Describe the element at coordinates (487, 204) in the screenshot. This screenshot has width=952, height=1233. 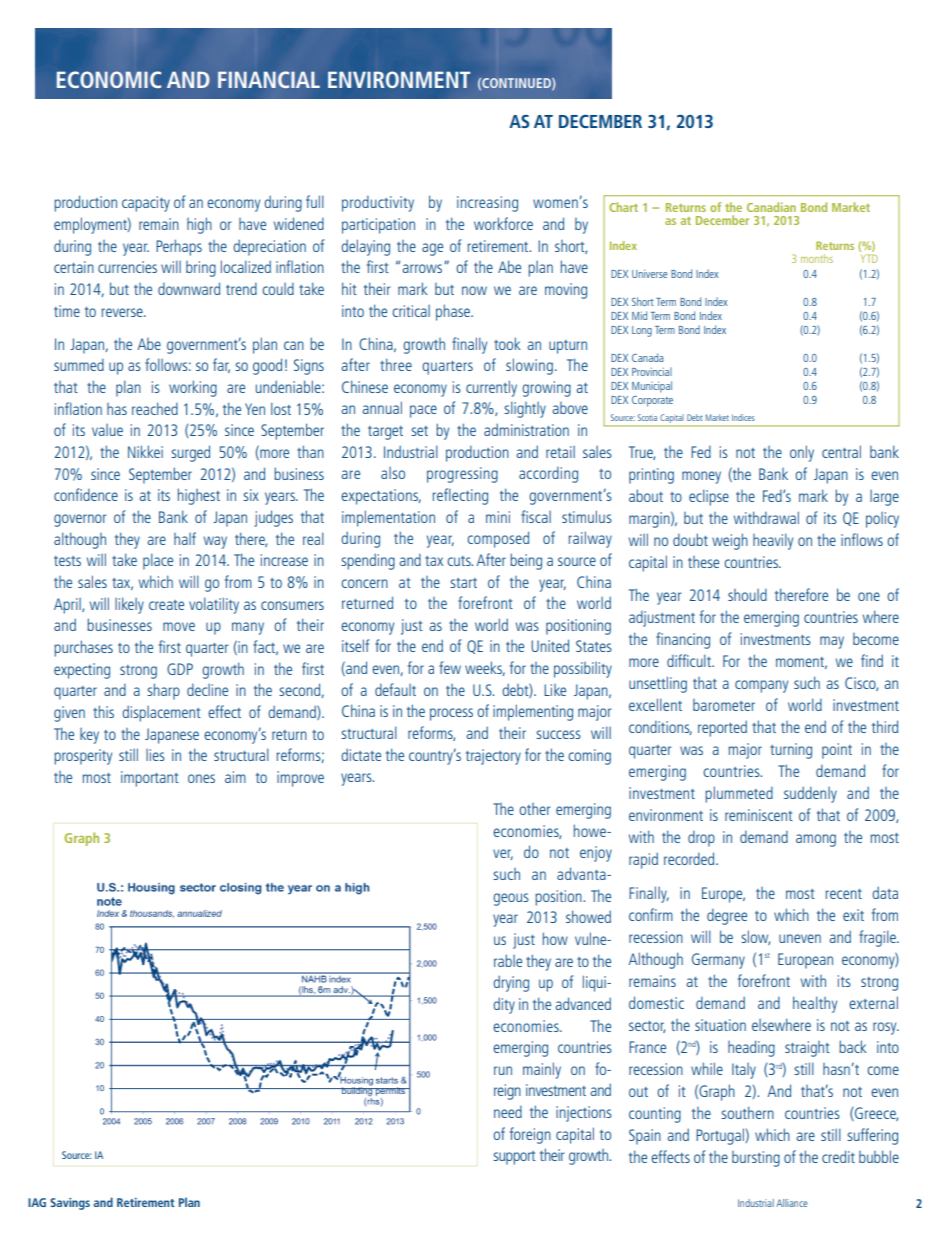
I see `increasing` at that location.
